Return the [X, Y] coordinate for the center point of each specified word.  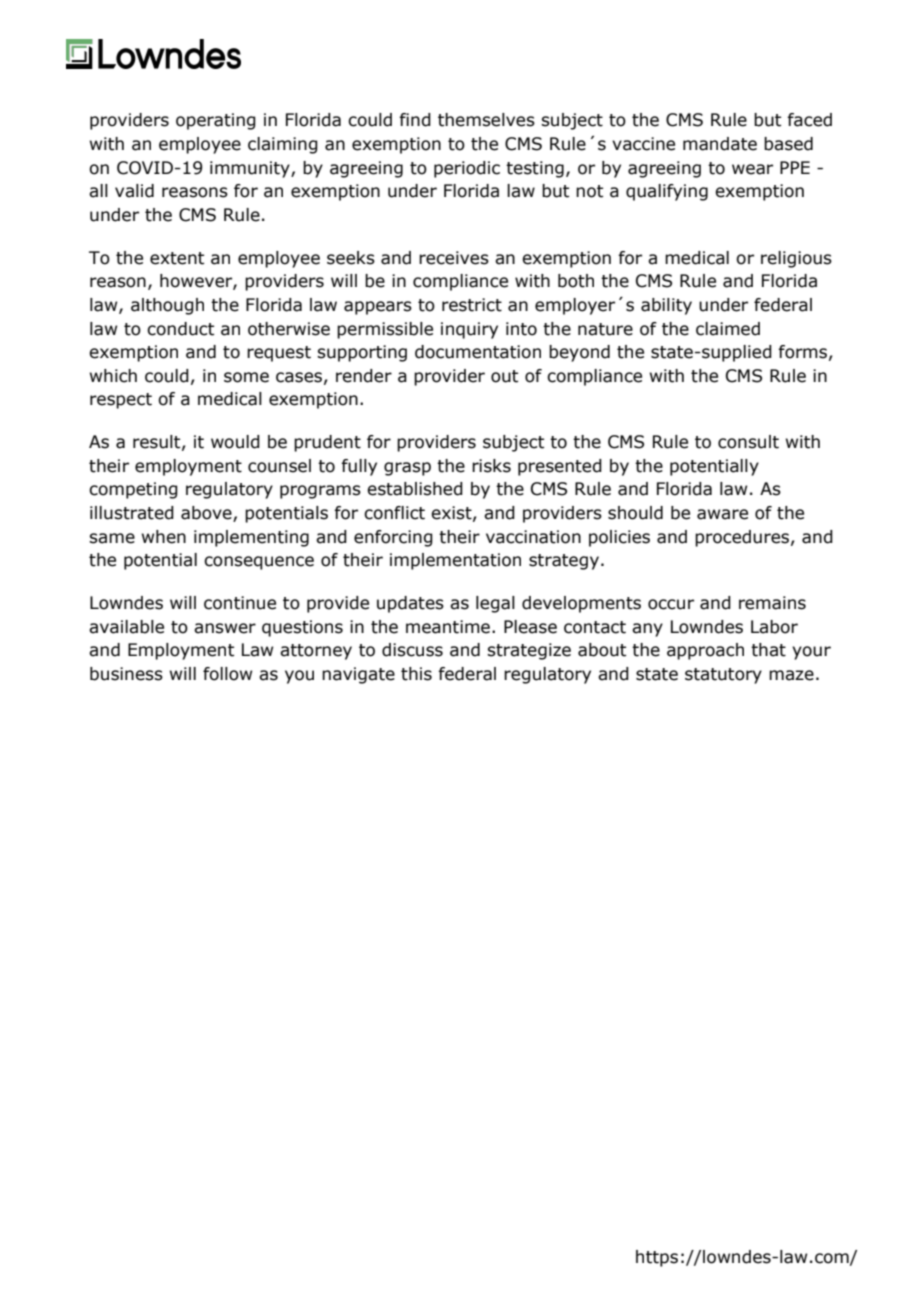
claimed [728, 329]
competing [133, 490]
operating [216, 121]
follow [227, 674]
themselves [486, 120]
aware [722, 514]
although [167, 306]
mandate [720, 144]
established [415, 489]
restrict [472, 305]
